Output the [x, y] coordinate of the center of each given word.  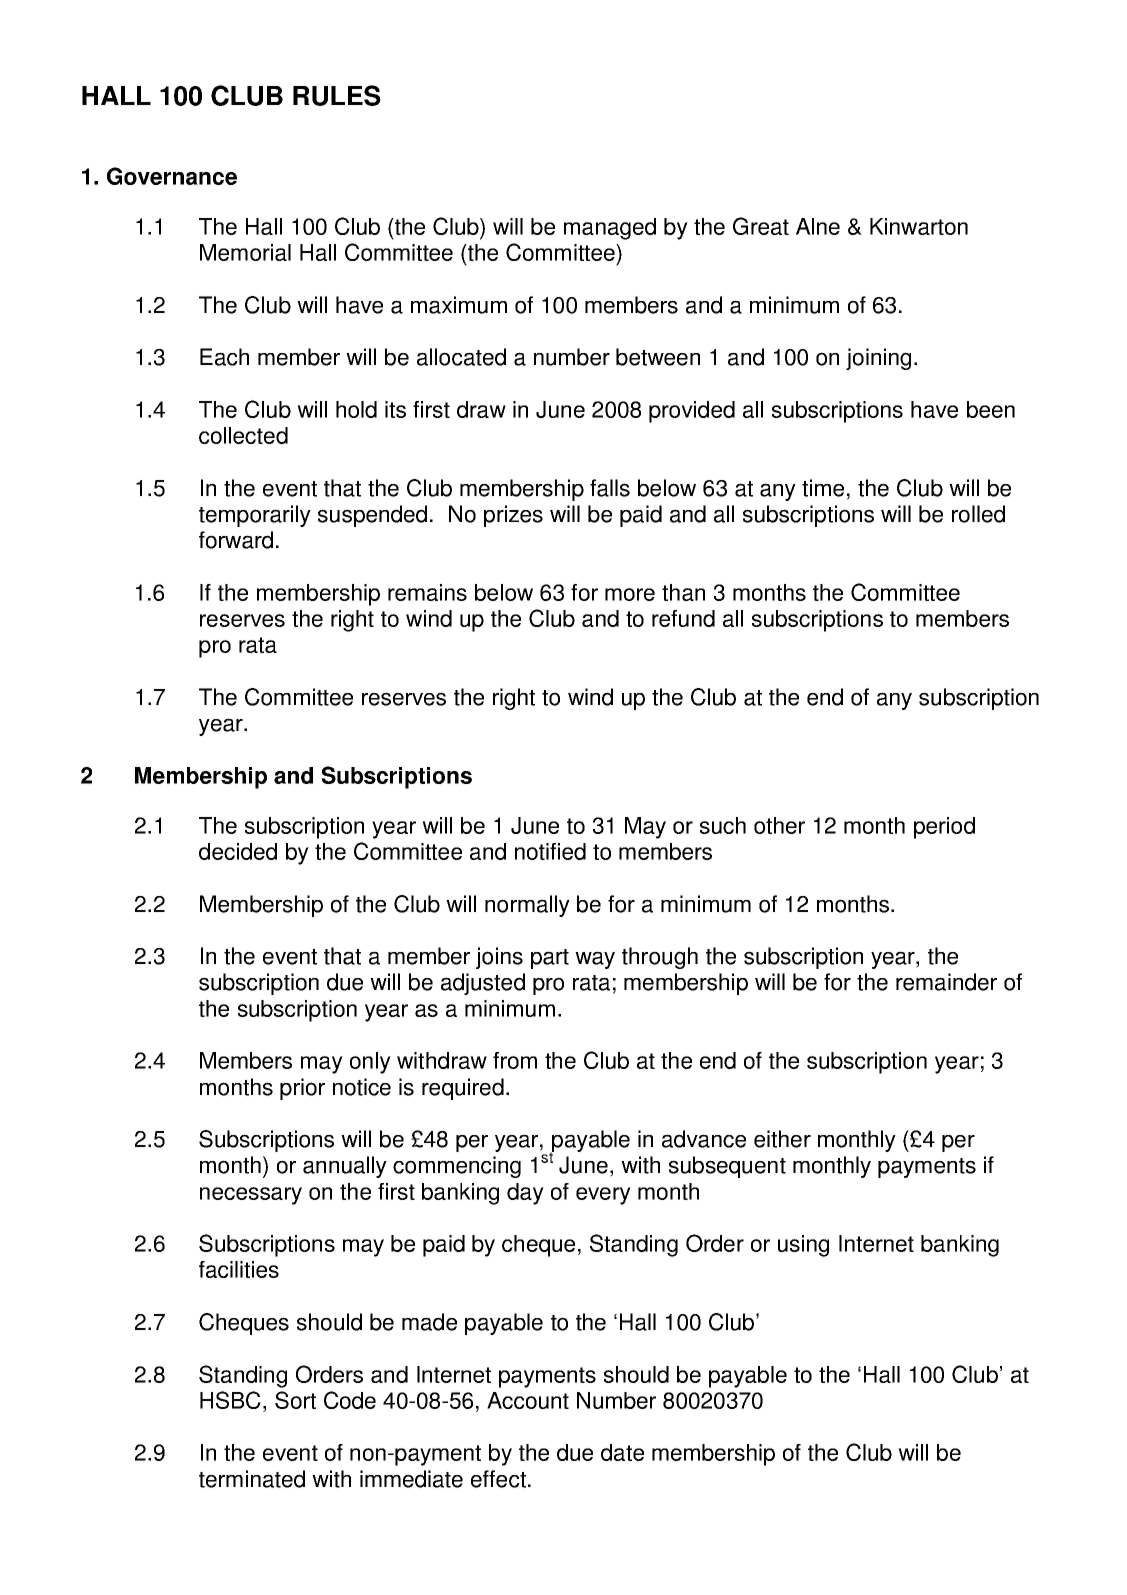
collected [243, 435]
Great [761, 226]
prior [302, 1089]
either [782, 1139]
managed [610, 229]
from [515, 1060]
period [944, 828]
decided [238, 851]
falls [610, 488]
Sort [295, 1400]
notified [550, 851]
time [823, 488]
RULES [337, 95]
